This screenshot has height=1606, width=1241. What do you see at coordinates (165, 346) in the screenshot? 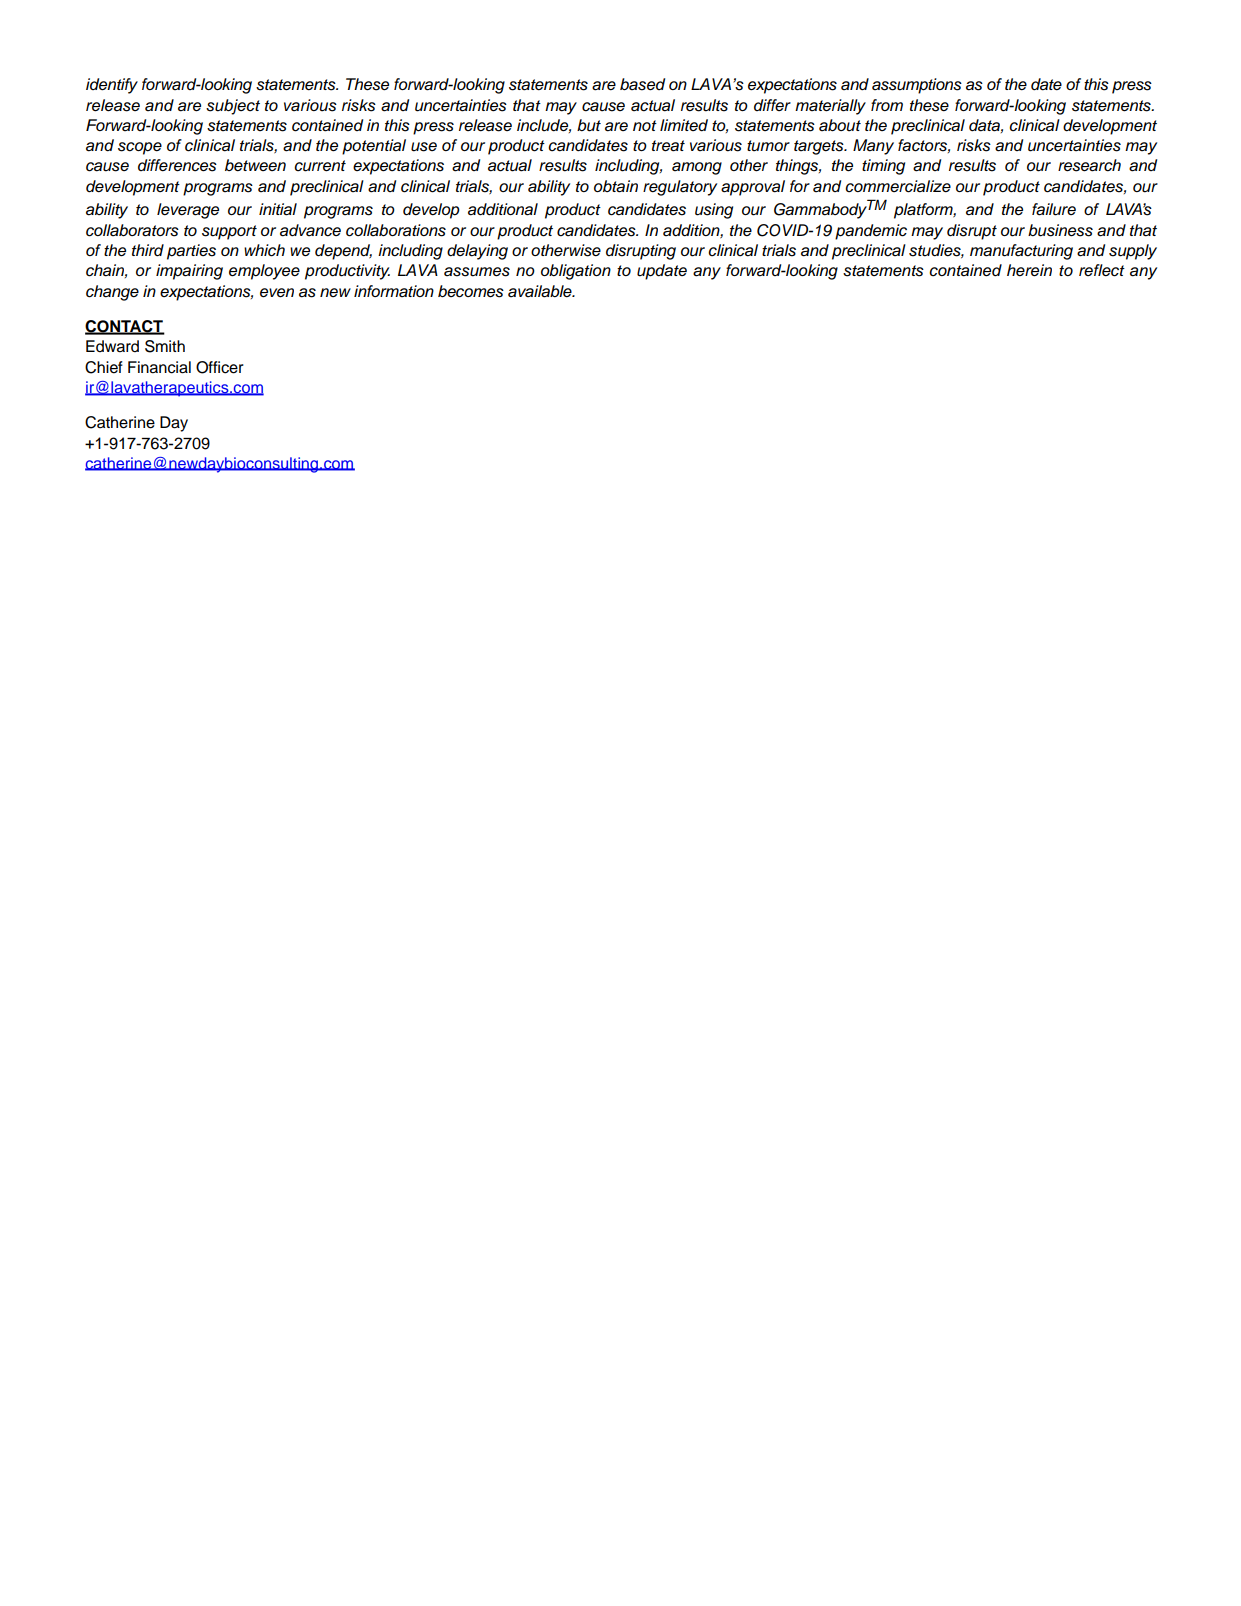
I see `Smith` at bounding box center [165, 346].
